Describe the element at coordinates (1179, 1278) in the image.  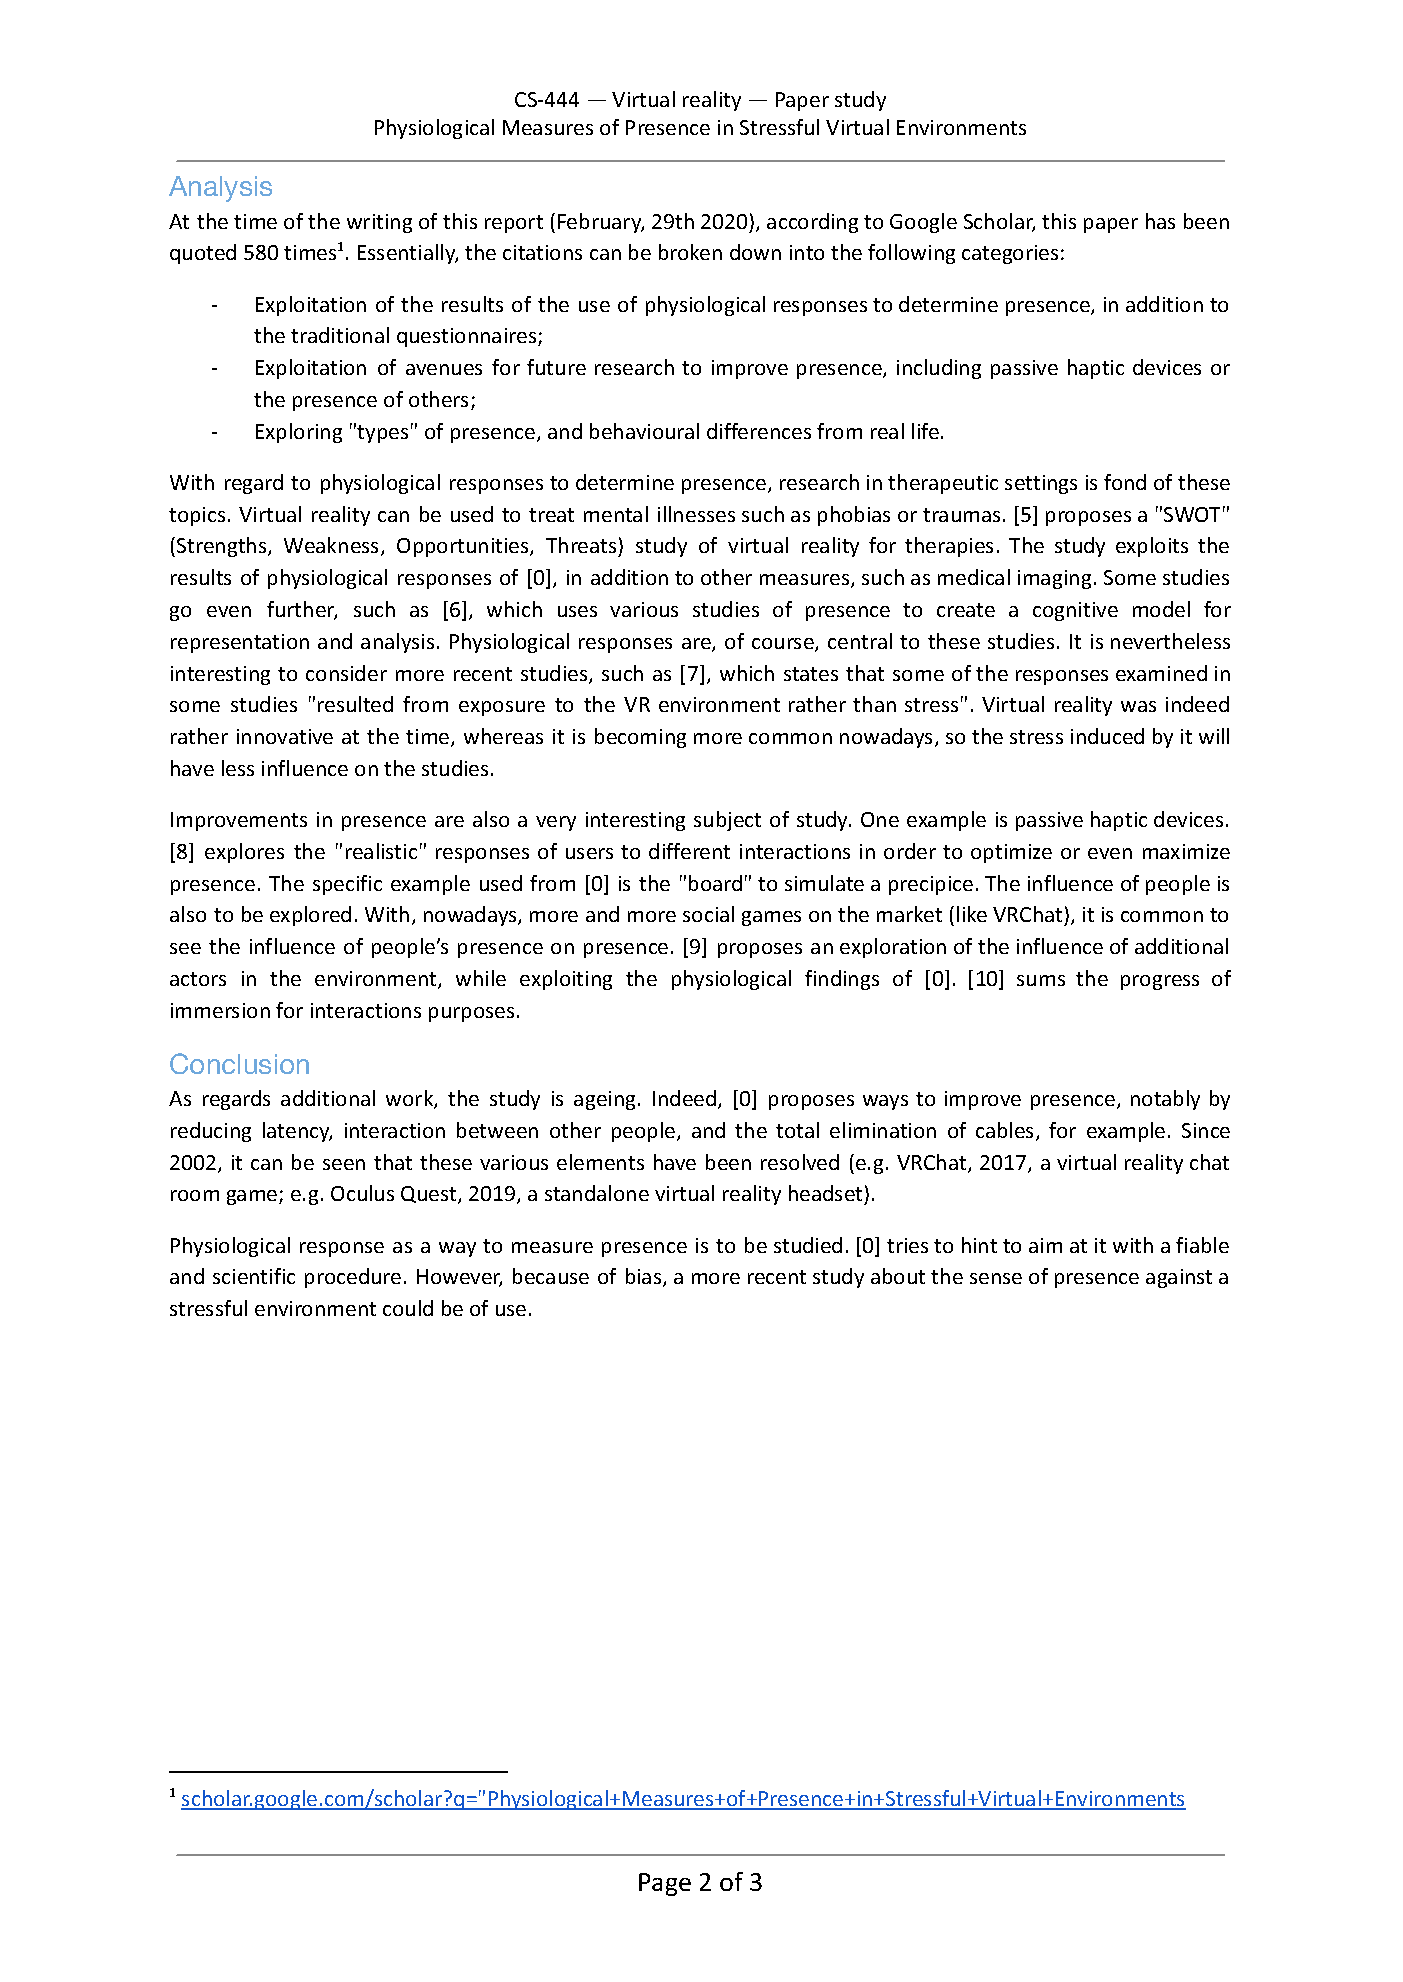
I see `against` at that location.
